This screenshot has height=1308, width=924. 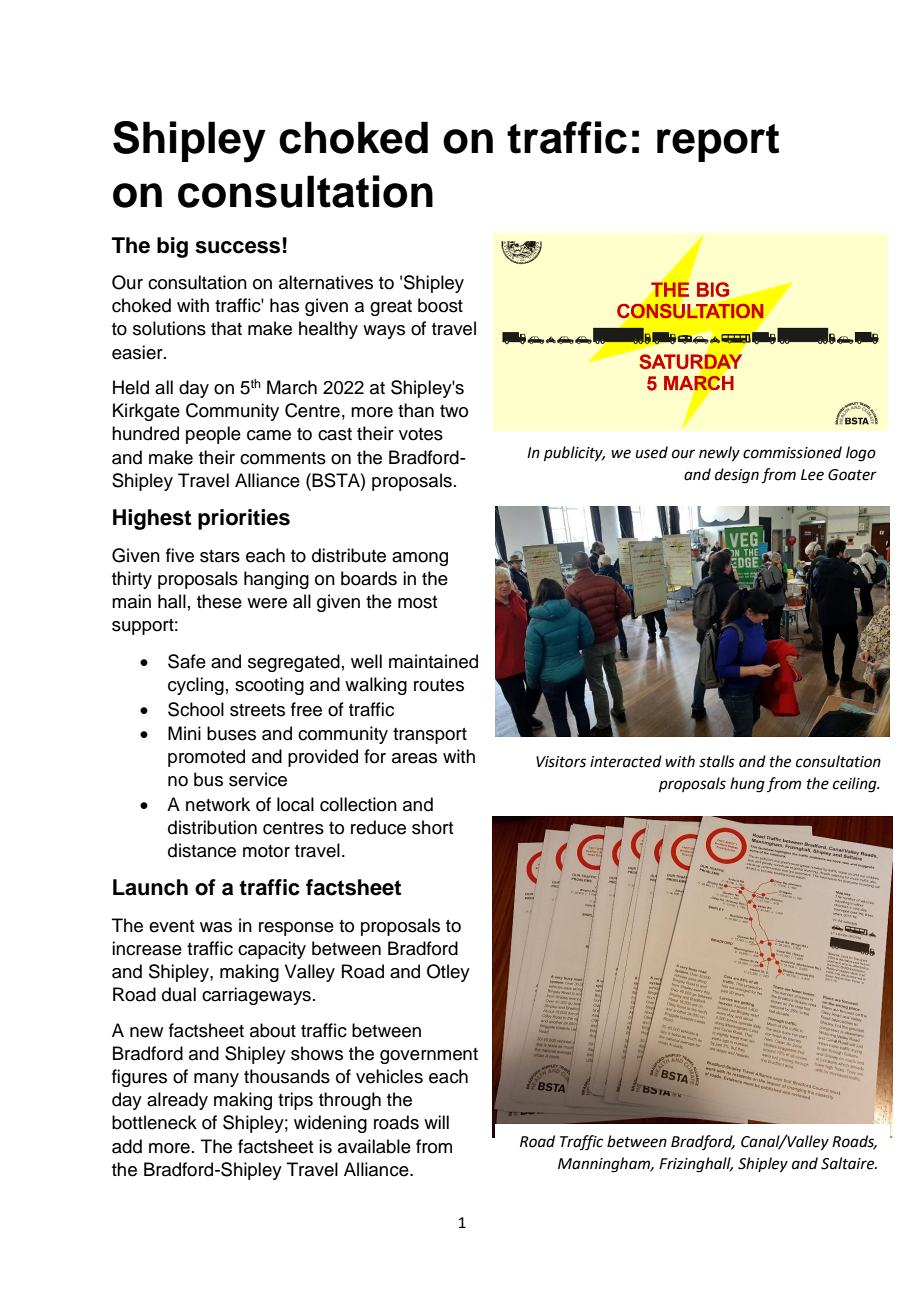 I want to click on boost, so click(x=440, y=305).
